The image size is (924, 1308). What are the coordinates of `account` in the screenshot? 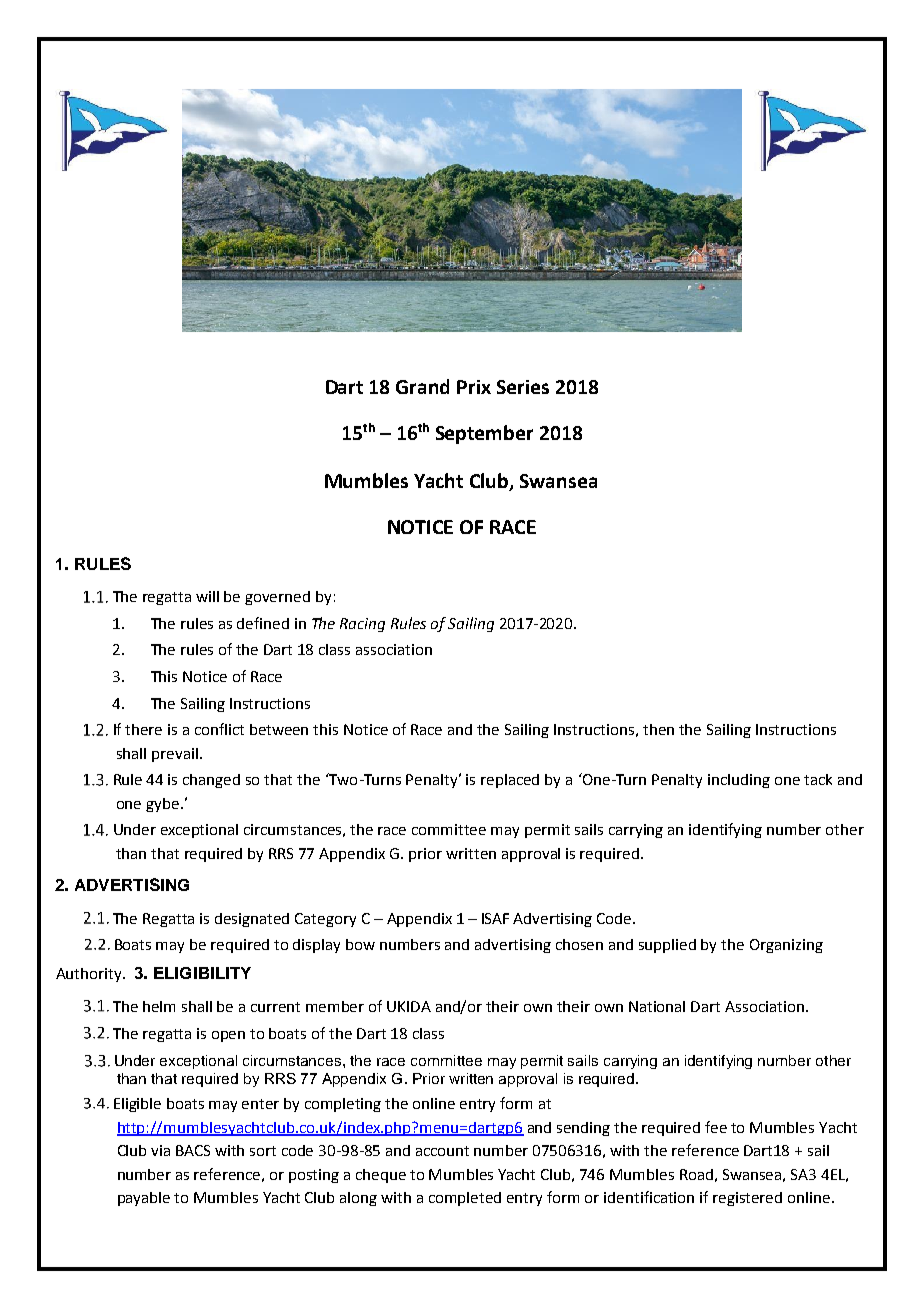 It's located at (442, 1151).
